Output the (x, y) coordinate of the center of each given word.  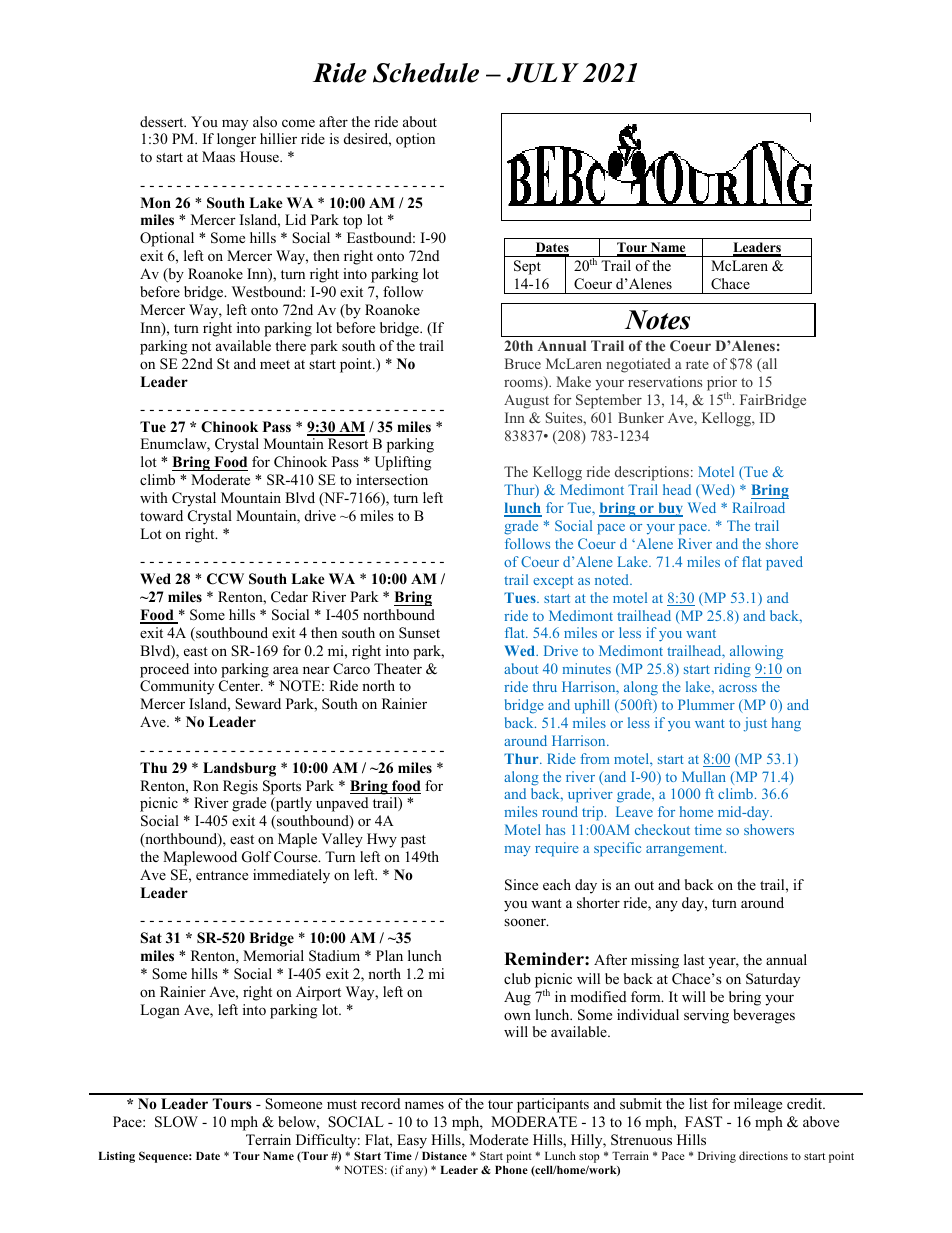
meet (275, 364)
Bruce (523, 363)
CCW (225, 579)
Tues (521, 597)
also (265, 121)
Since (521, 885)
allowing (756, 652)
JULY (543, 73)
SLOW (176, 1122)
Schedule (426, 73)
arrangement (686, 850)
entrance (222, 875)
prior (722, 384)
